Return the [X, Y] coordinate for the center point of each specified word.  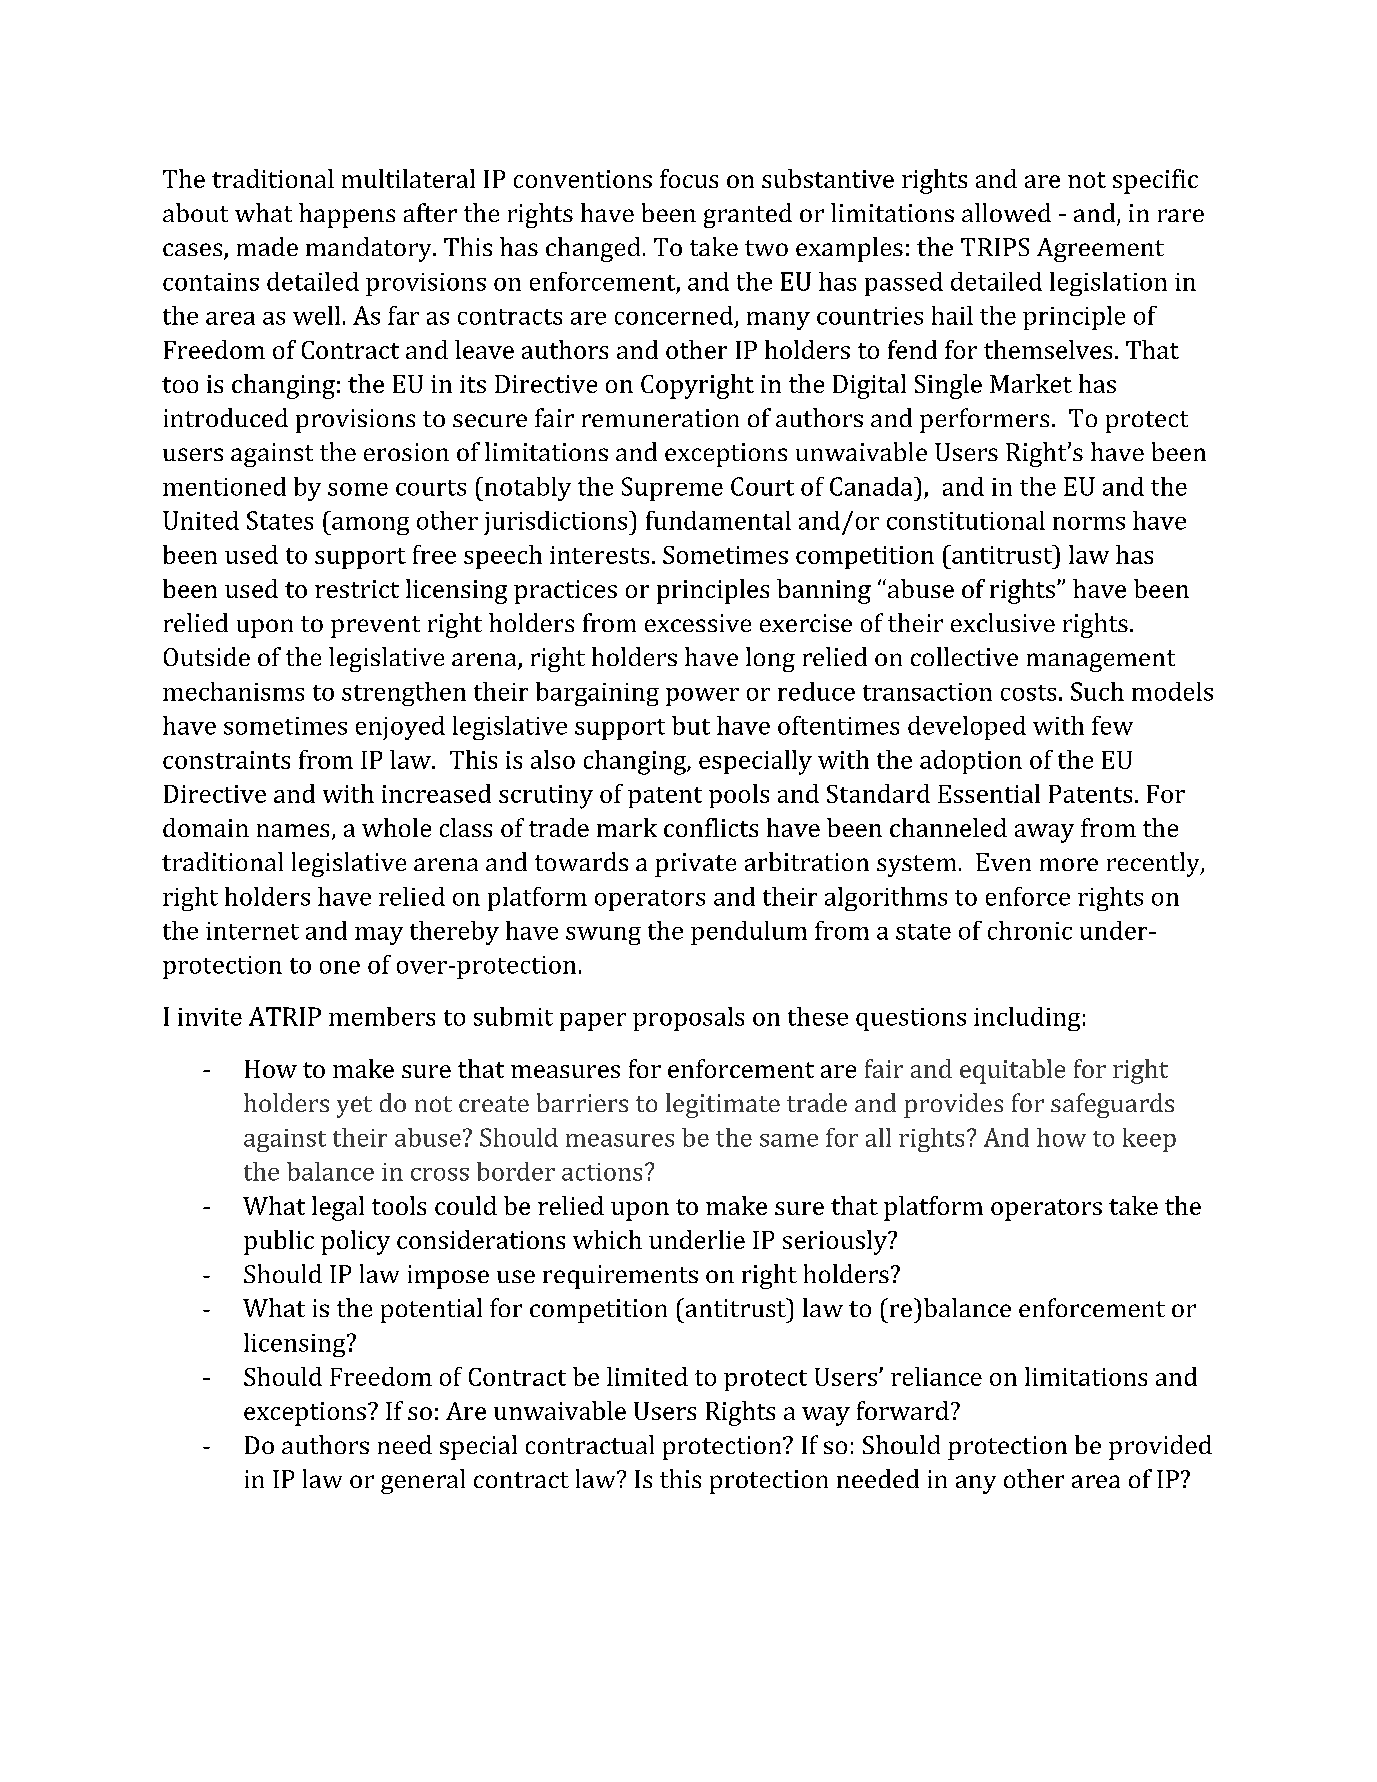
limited [647, 1376]
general [423, 1481]
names [293, 830]
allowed [1006, 212]
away [1044, 833]
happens [347, 215]
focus [689, 178]
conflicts [711, 827]
